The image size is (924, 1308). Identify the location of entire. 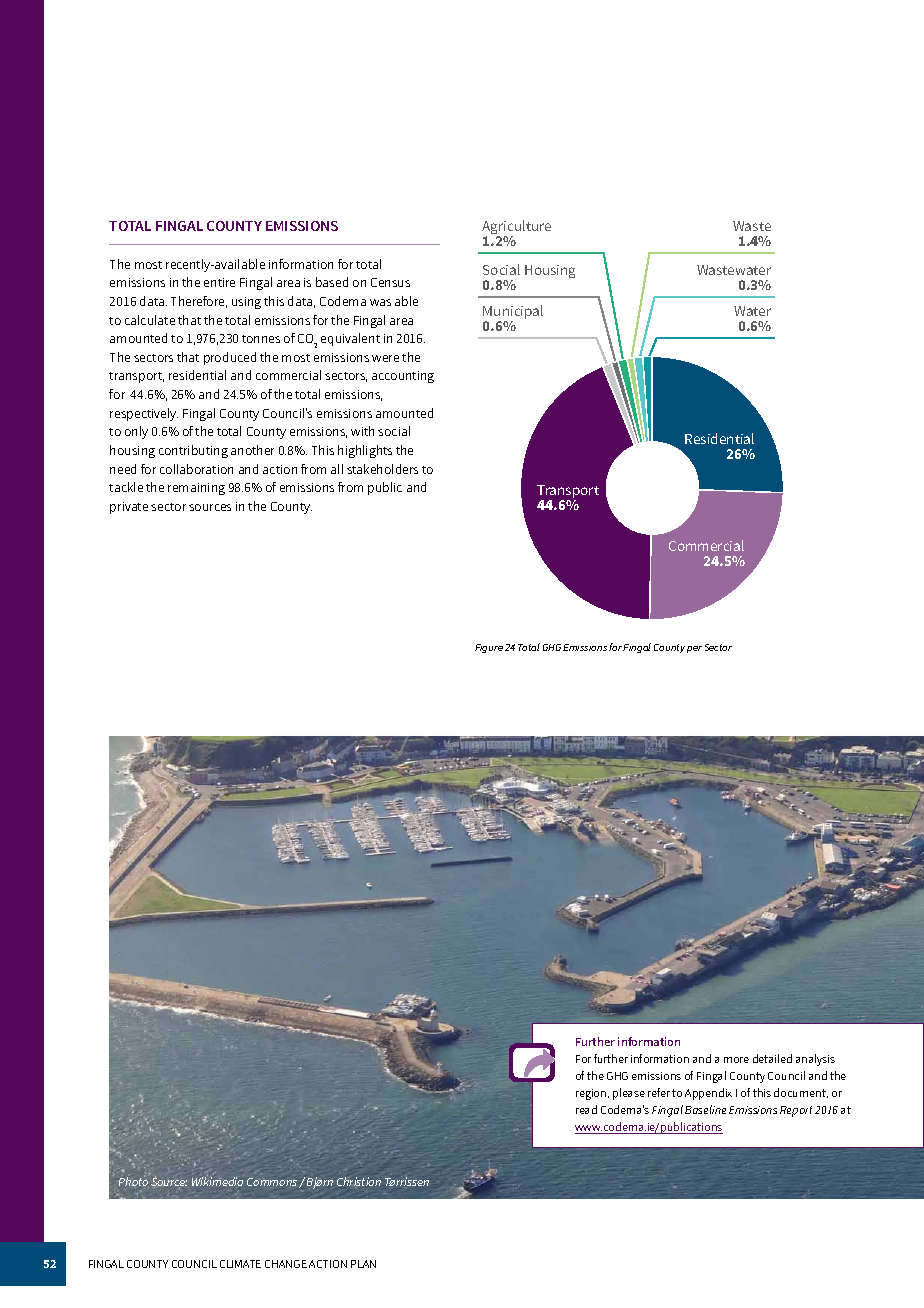
(219, 282).
